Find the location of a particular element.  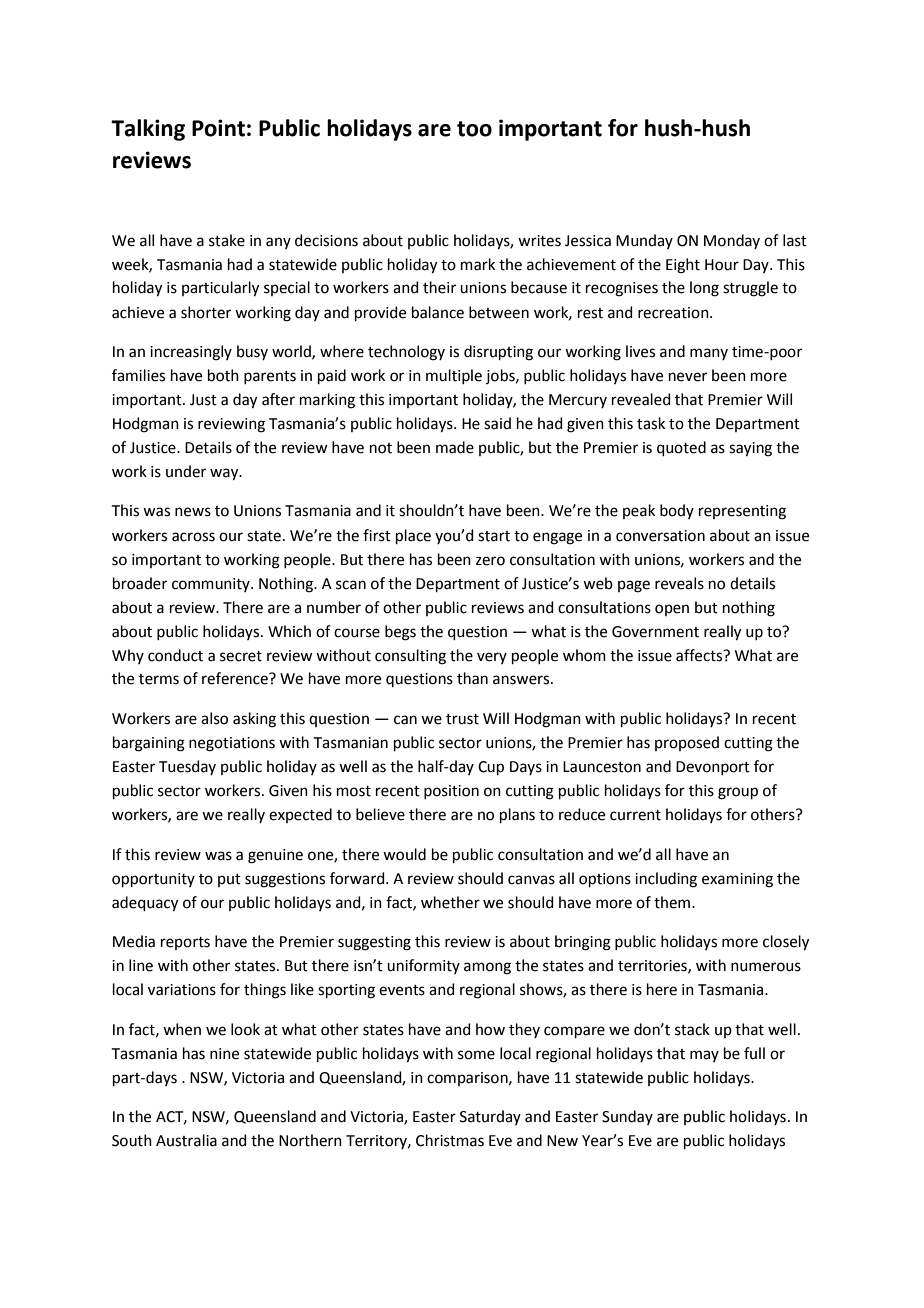

very is located at coordinates (492, 658).
